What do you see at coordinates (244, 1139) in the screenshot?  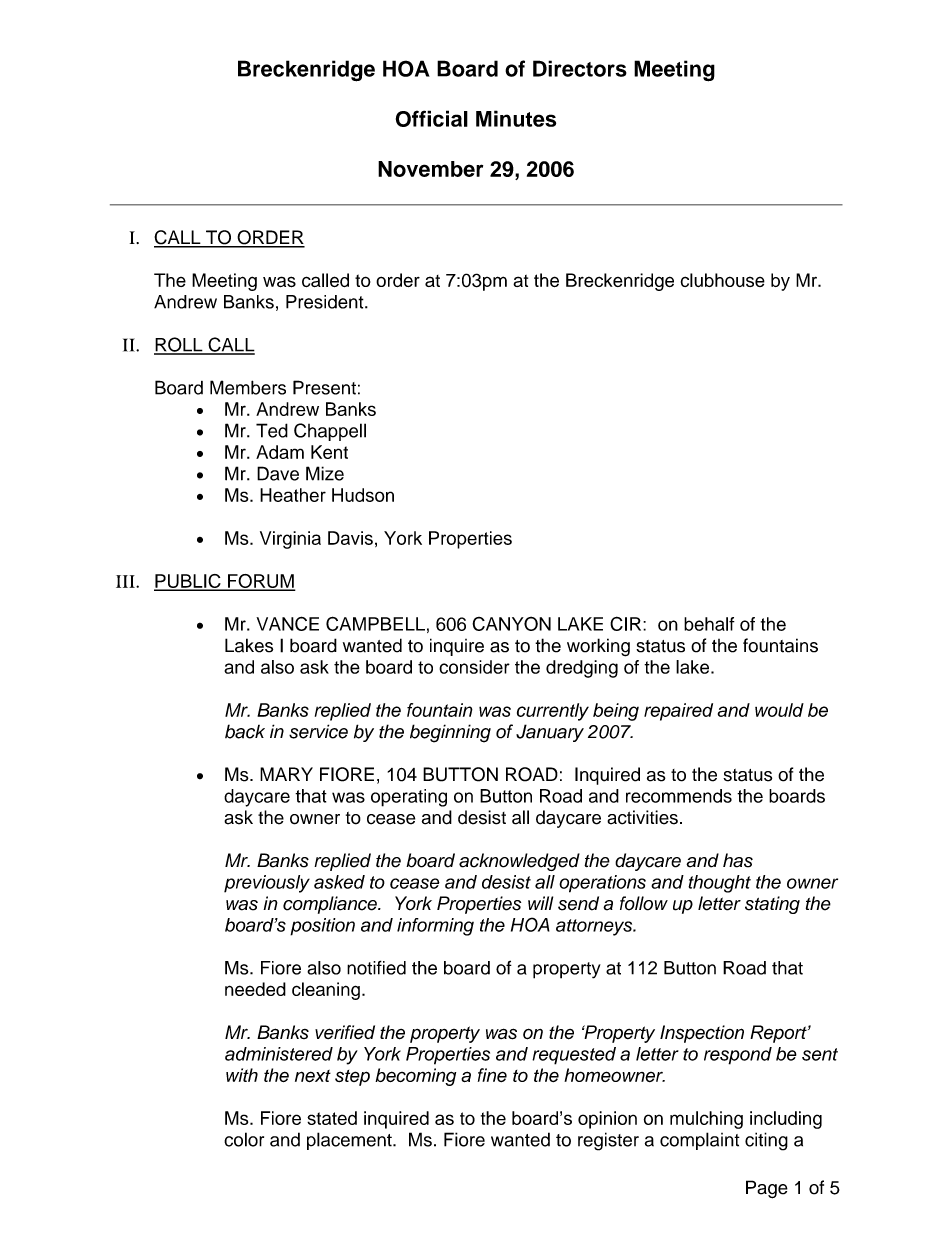 I see `color` at bounding box center [244, 1139].
